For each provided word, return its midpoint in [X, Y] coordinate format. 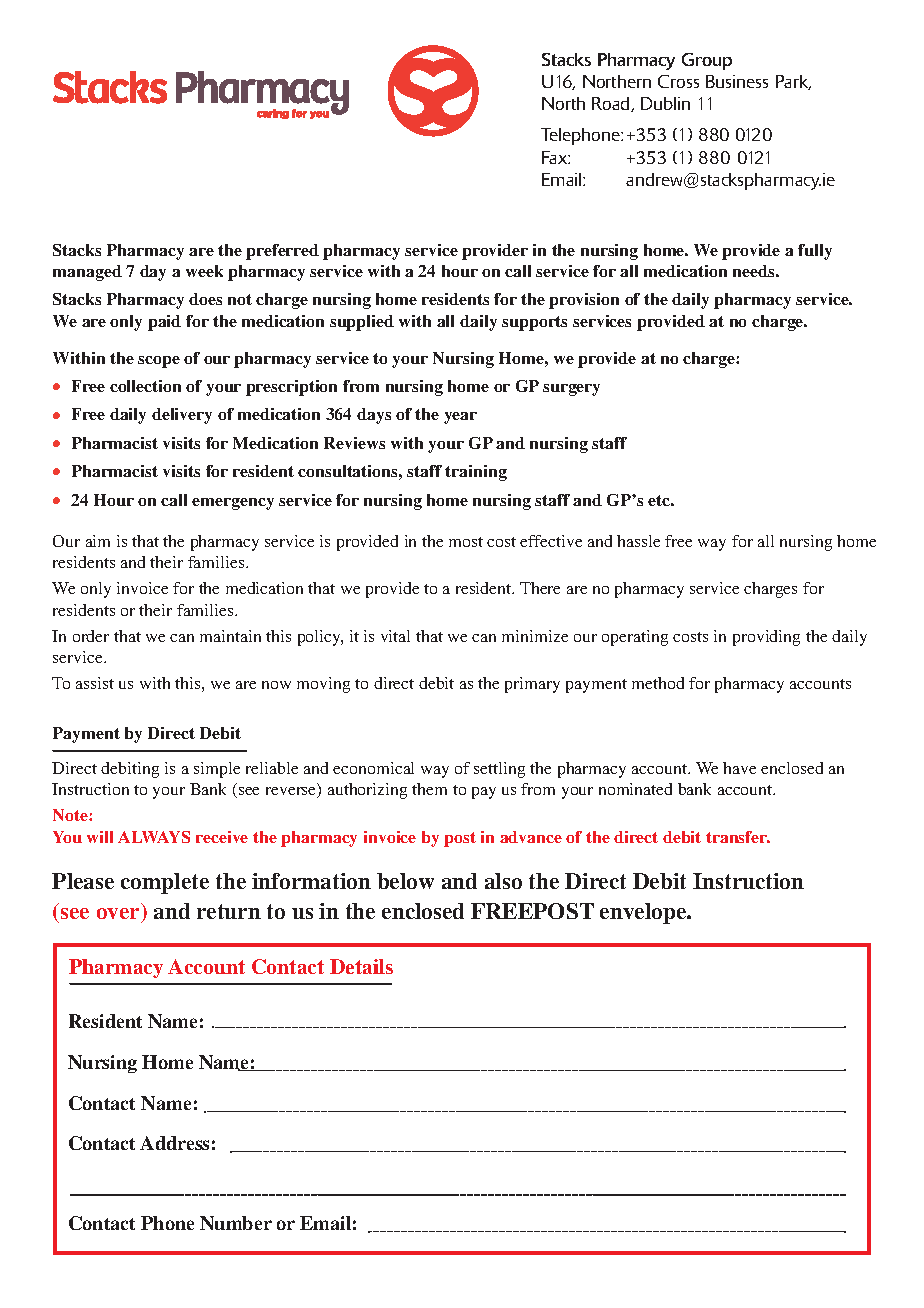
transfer [738, 837]
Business [737, 81]
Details [361, 966]
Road [612, 104]
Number [236, 1223]
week [204, 271]
